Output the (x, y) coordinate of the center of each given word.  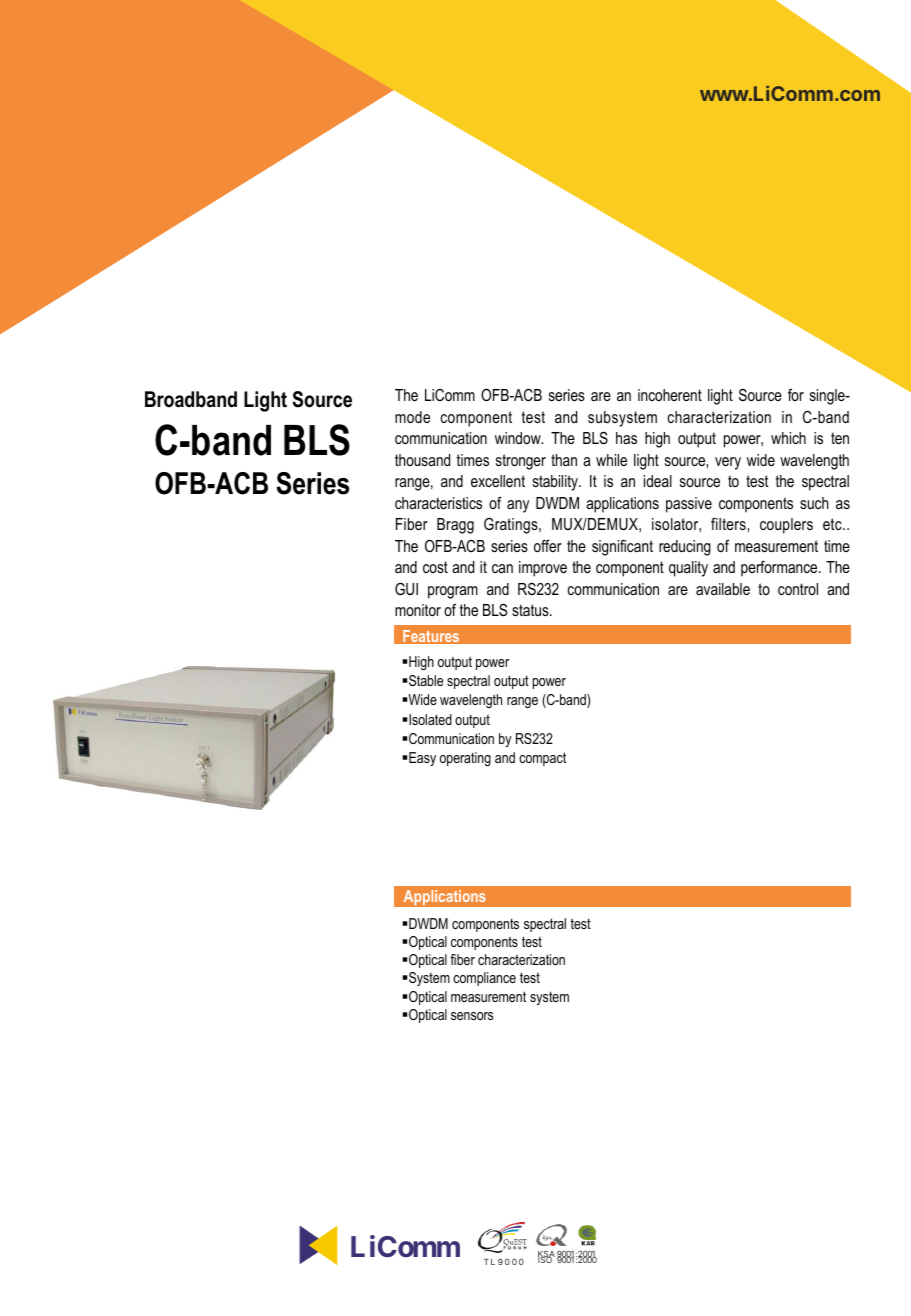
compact (542, 759)
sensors (472, 1016)
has (626, 438)
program (453, 592)
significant (622, 547)
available (723, 589)
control (798, 589)
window (519, 438)
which (788, 438)
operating (465, 759)
